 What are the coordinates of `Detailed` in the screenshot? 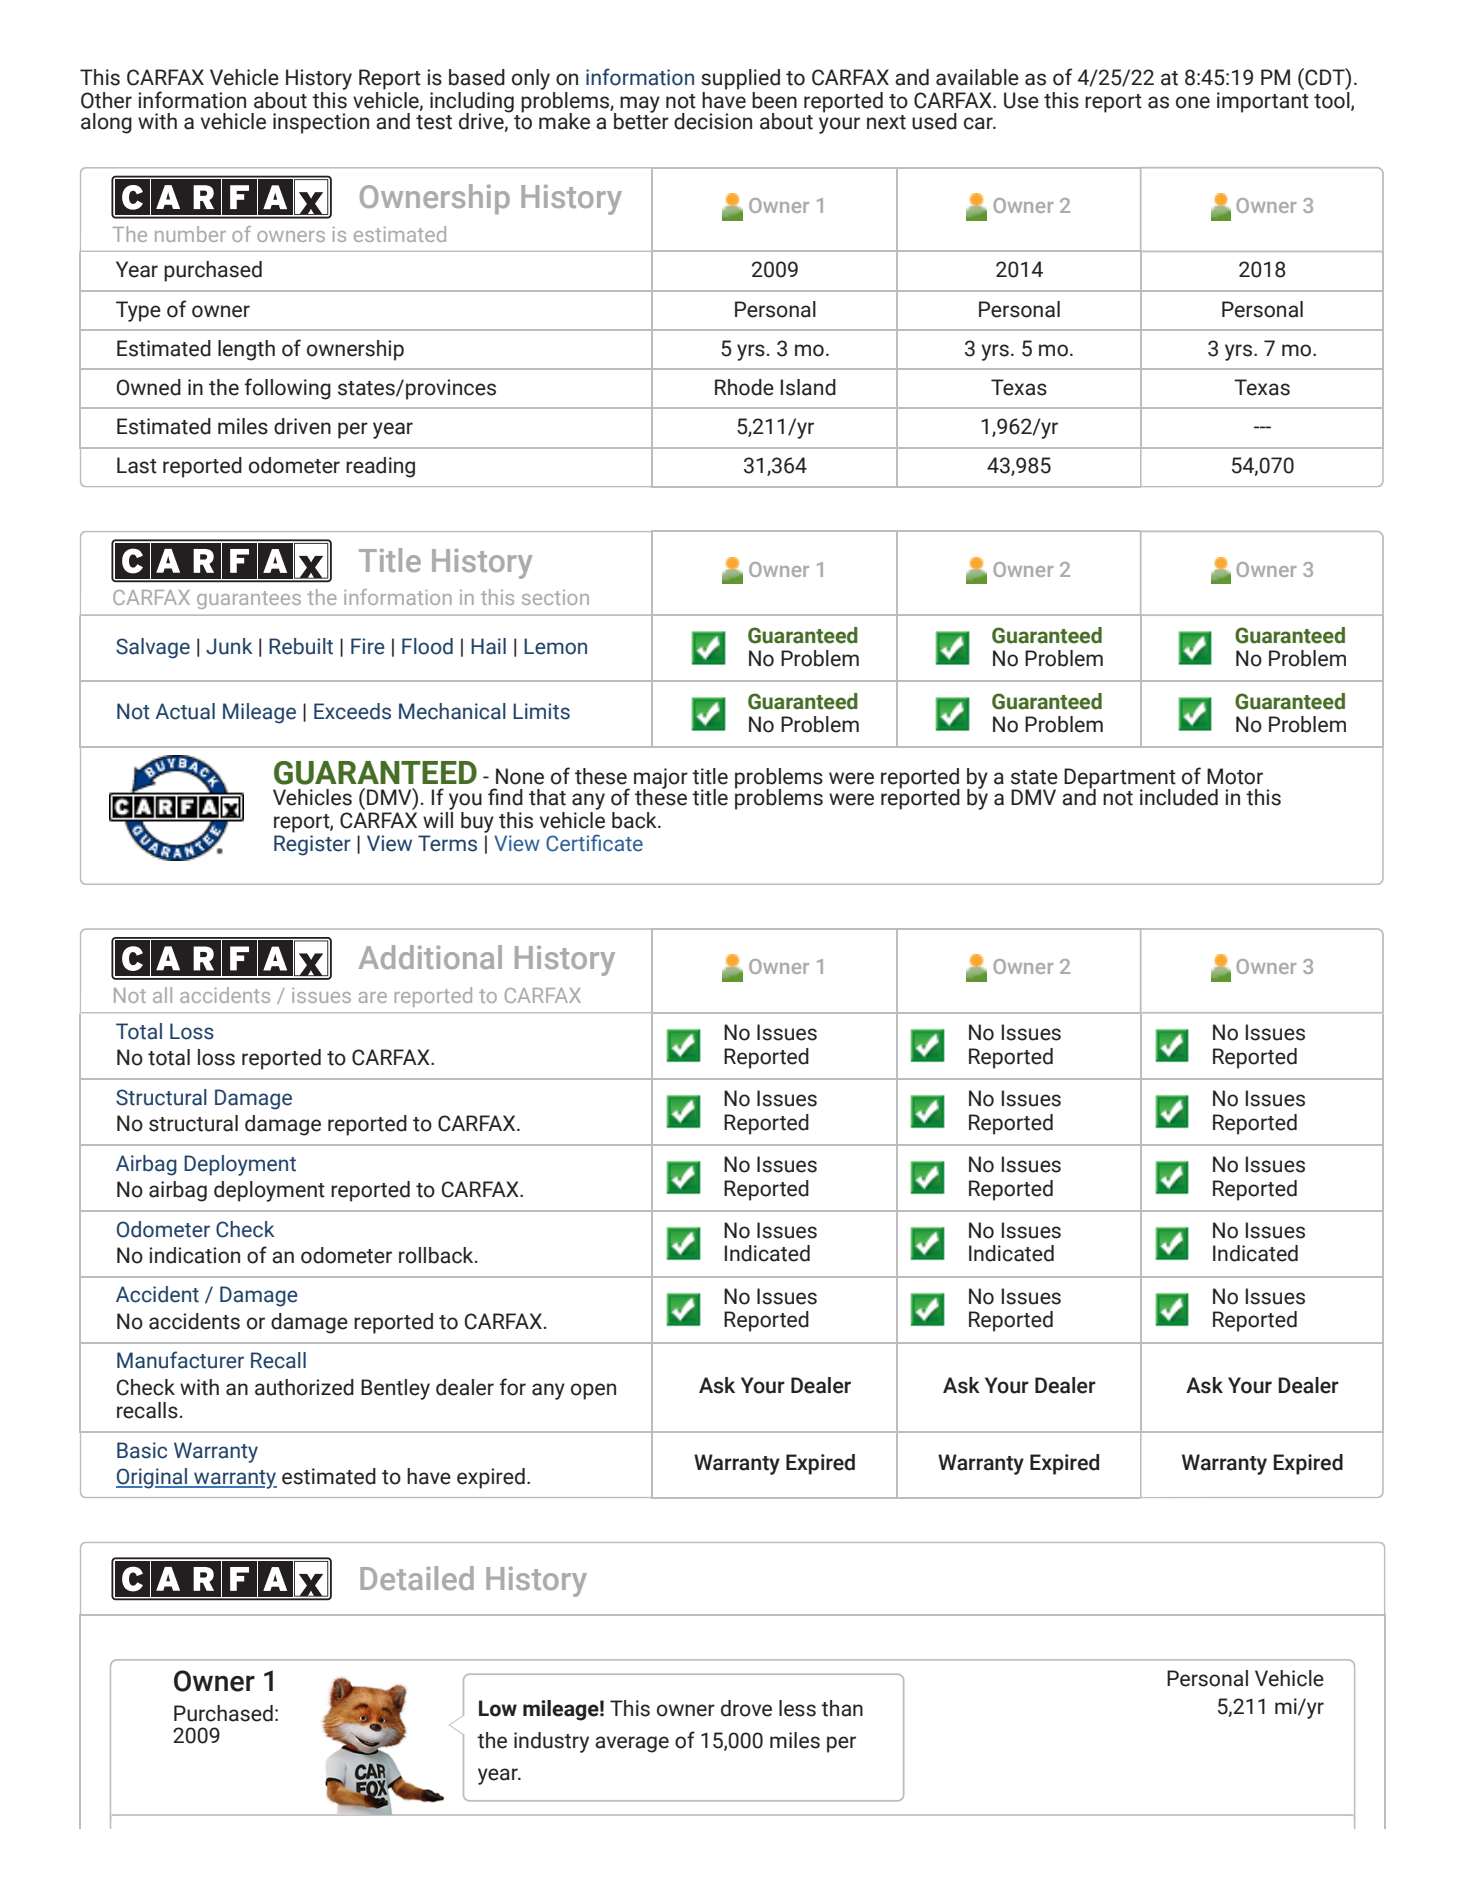 It's located at (417, 1578).
